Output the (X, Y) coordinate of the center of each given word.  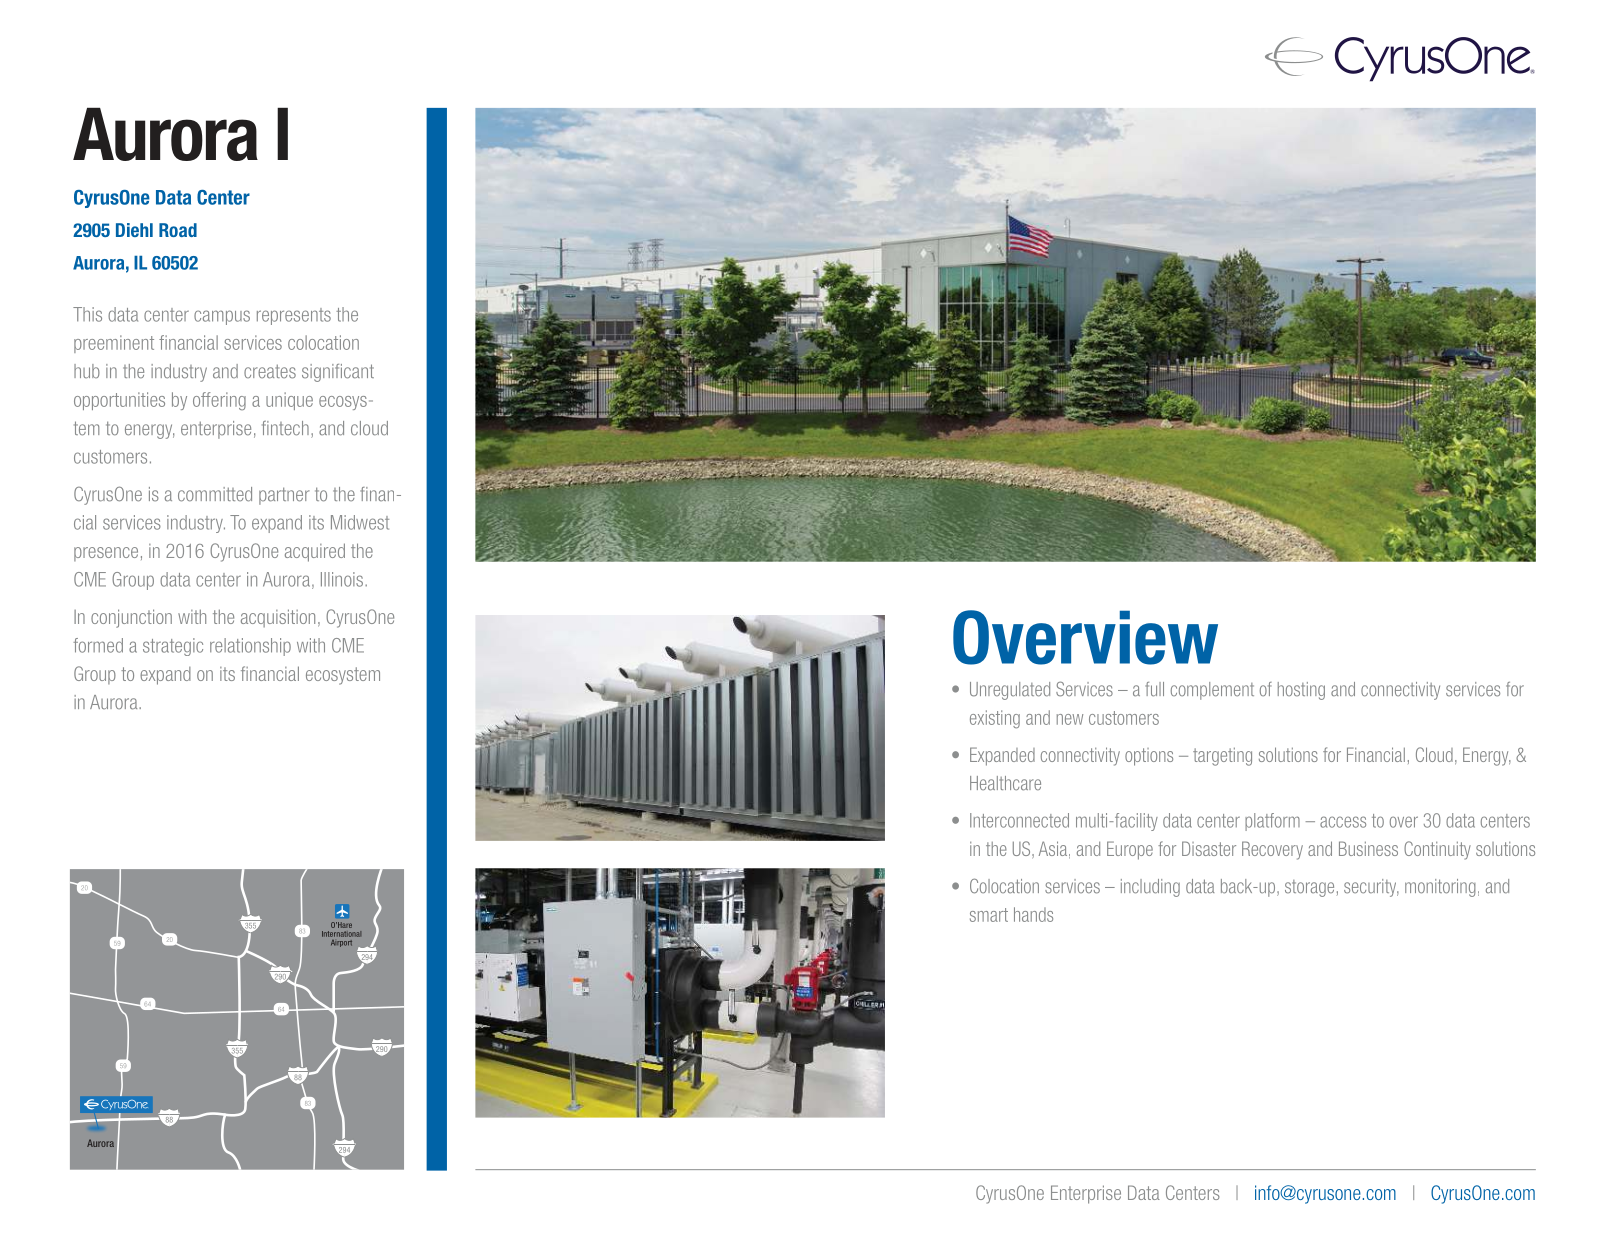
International (341, 934)
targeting (1222, 756)
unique (289, 401)
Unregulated (1010, 691)
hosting (1301, 691)
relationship (250, 647)
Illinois (343, 579)
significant (338, 373)
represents (294, 316)
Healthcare (1005, 783)
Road (178, 230)
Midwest (360, 522)
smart (989, 915)
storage (1309, 888)
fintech (285, 428)
